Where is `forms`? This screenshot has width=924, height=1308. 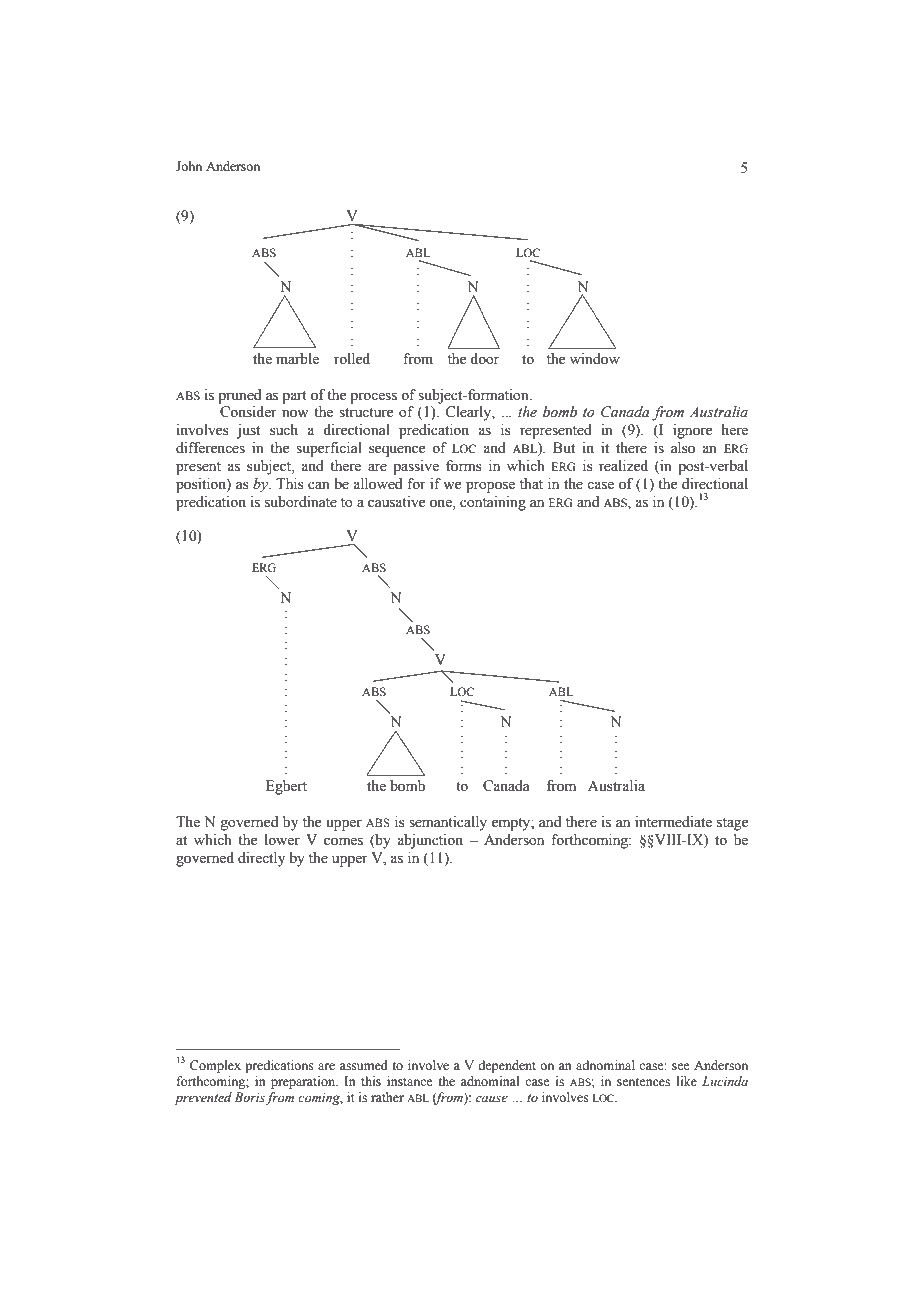
forms is located at coordinates (464, 466).
